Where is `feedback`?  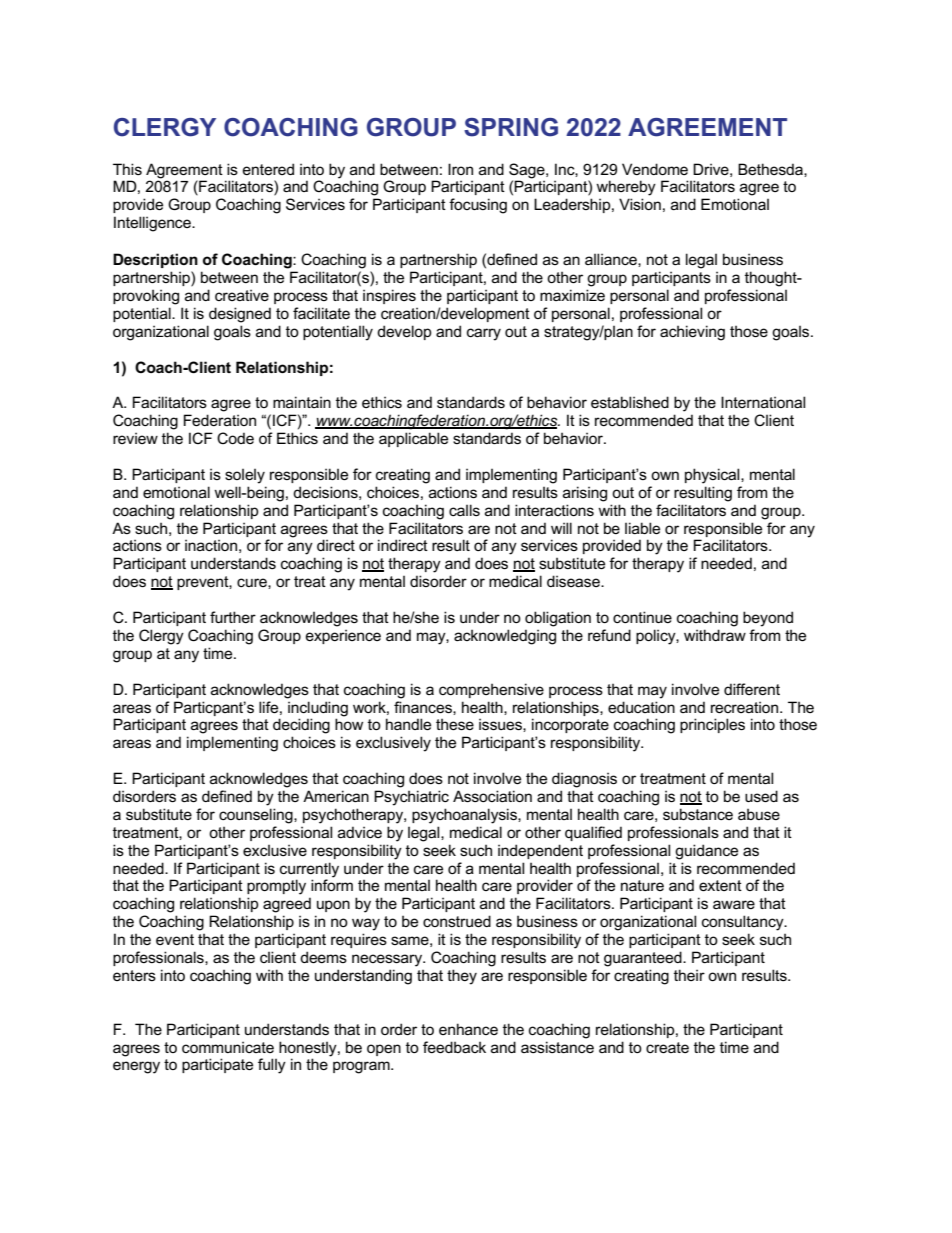 feedback is located at coordinates (454, 1047).
